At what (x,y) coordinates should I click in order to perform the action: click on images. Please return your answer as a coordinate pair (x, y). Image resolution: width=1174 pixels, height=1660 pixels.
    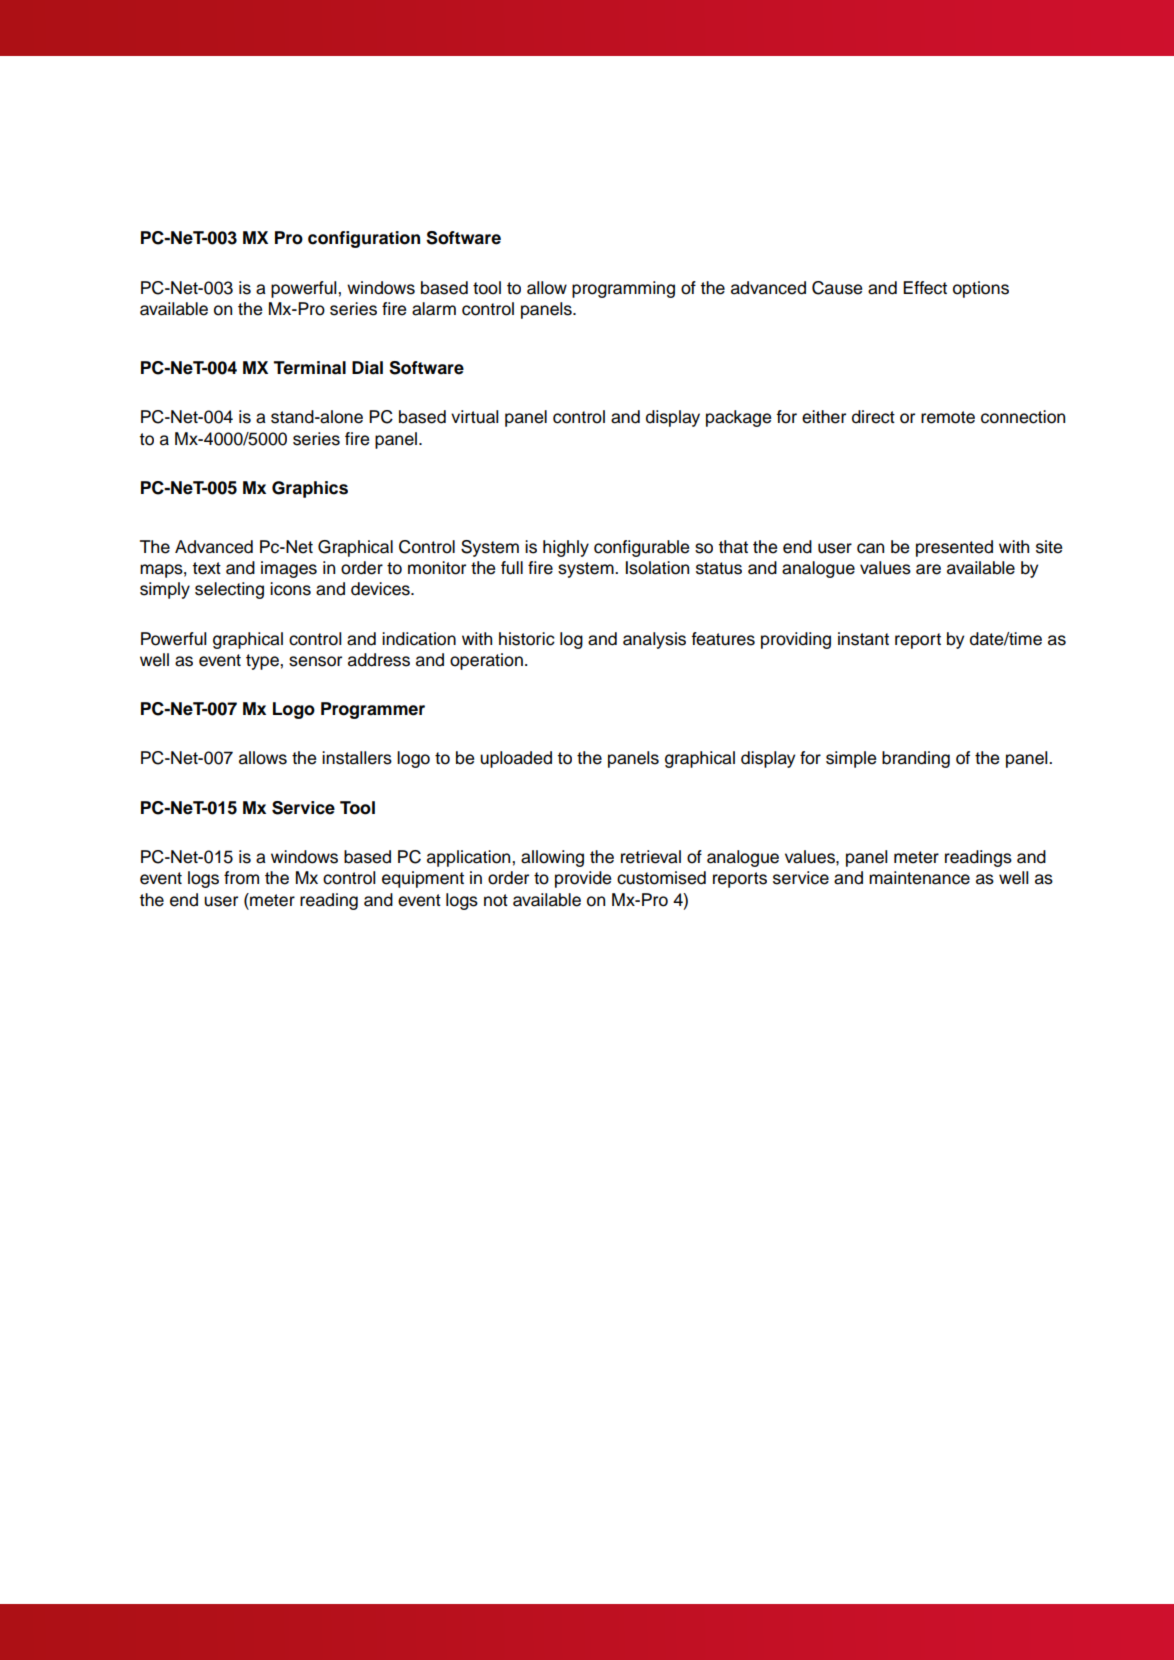
    Looking at the image, I should click on (289, 569).
